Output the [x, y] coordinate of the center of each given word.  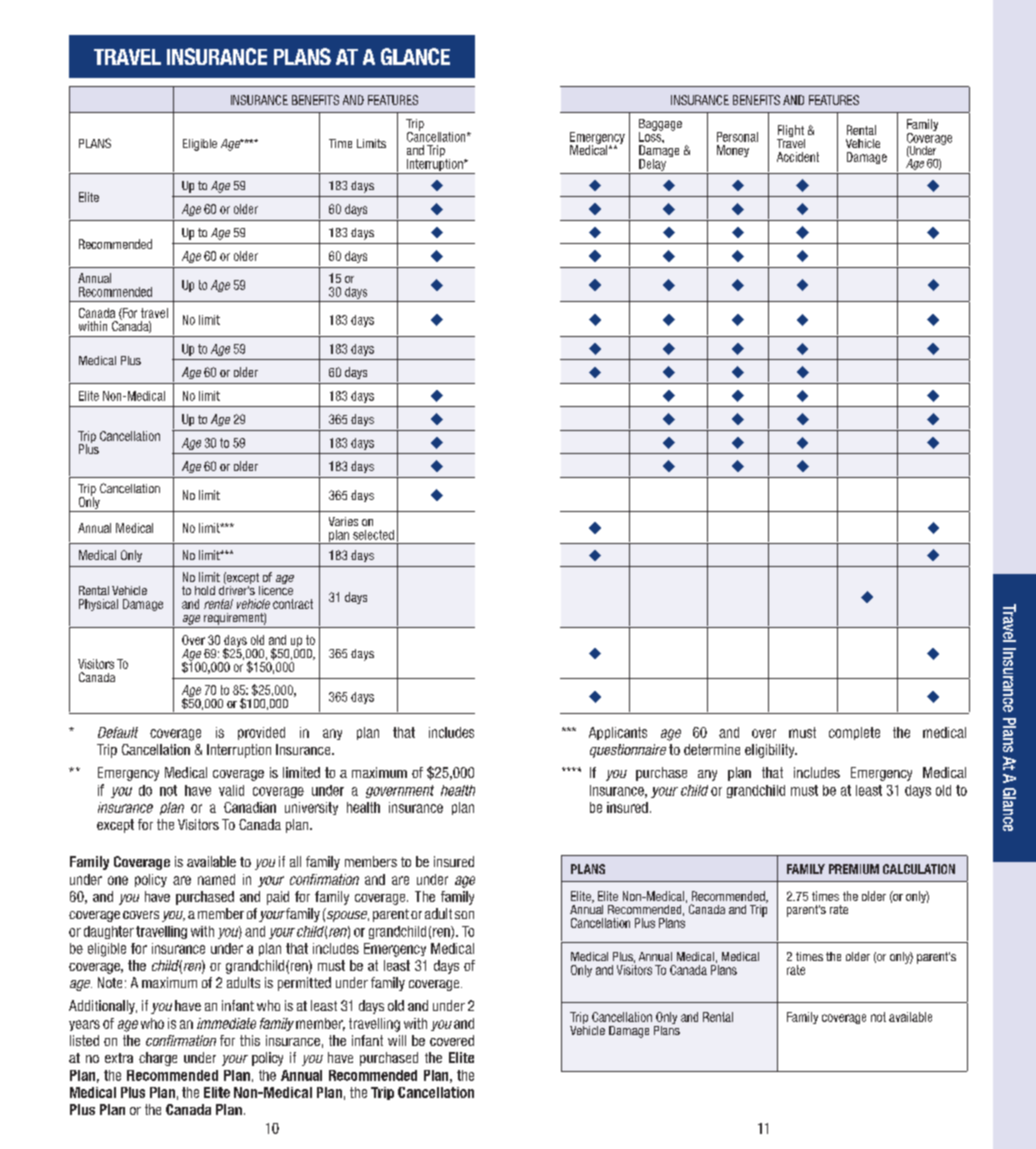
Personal [737, 137]
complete [854, 733]
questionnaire [628, 751]
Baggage [660, 126]
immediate [226, 1023]
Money [733, 151]
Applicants [618, 733]
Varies [343, 521]
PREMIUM [854, 869]
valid [231, 790]
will [397, 1040]
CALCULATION [919, 869]
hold [205, 590]
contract [293, 604]
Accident [798, 157]
